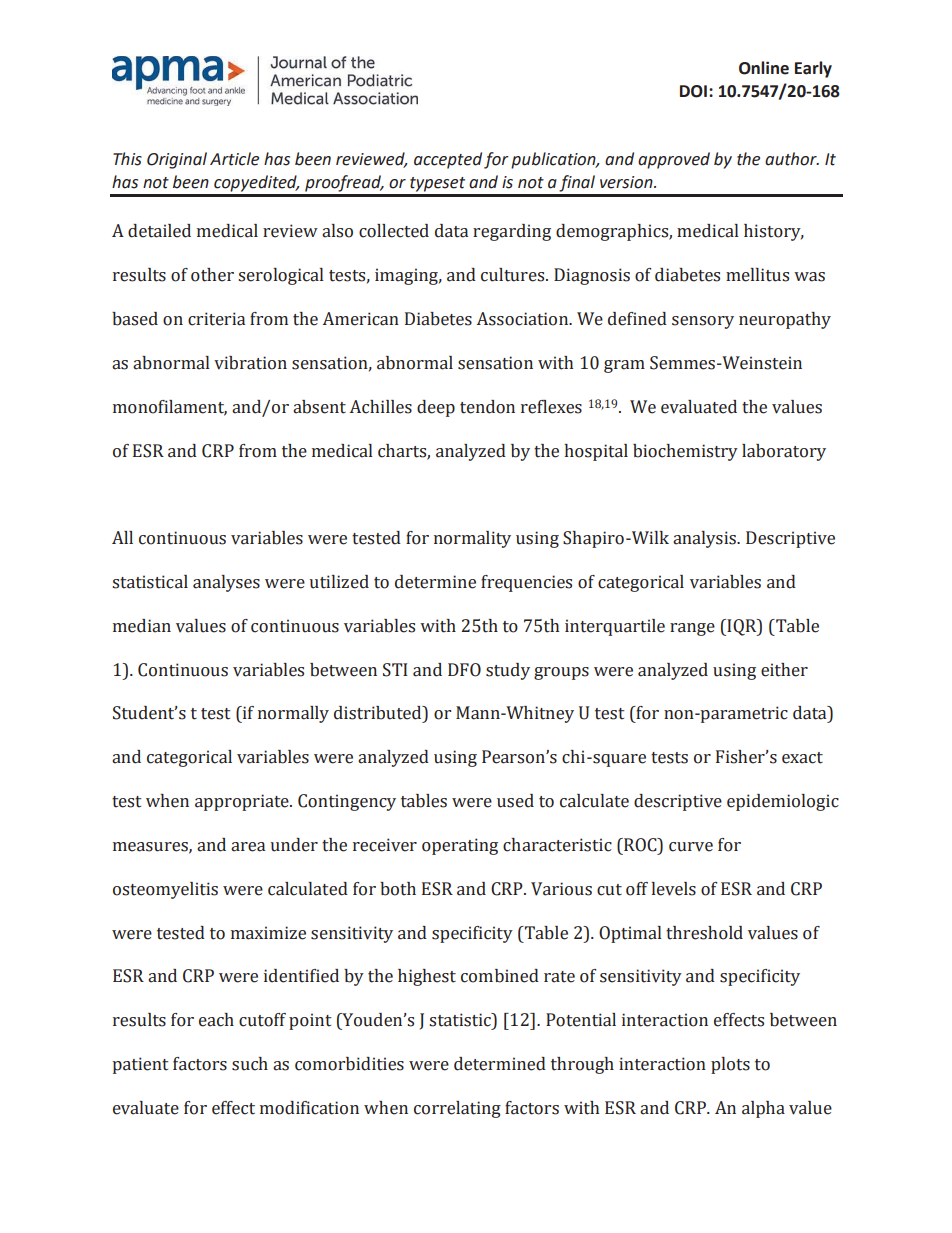  What do you see at coordinates (216, 319) in the page?
I see `criteria` at bounding box center [216, 319].
